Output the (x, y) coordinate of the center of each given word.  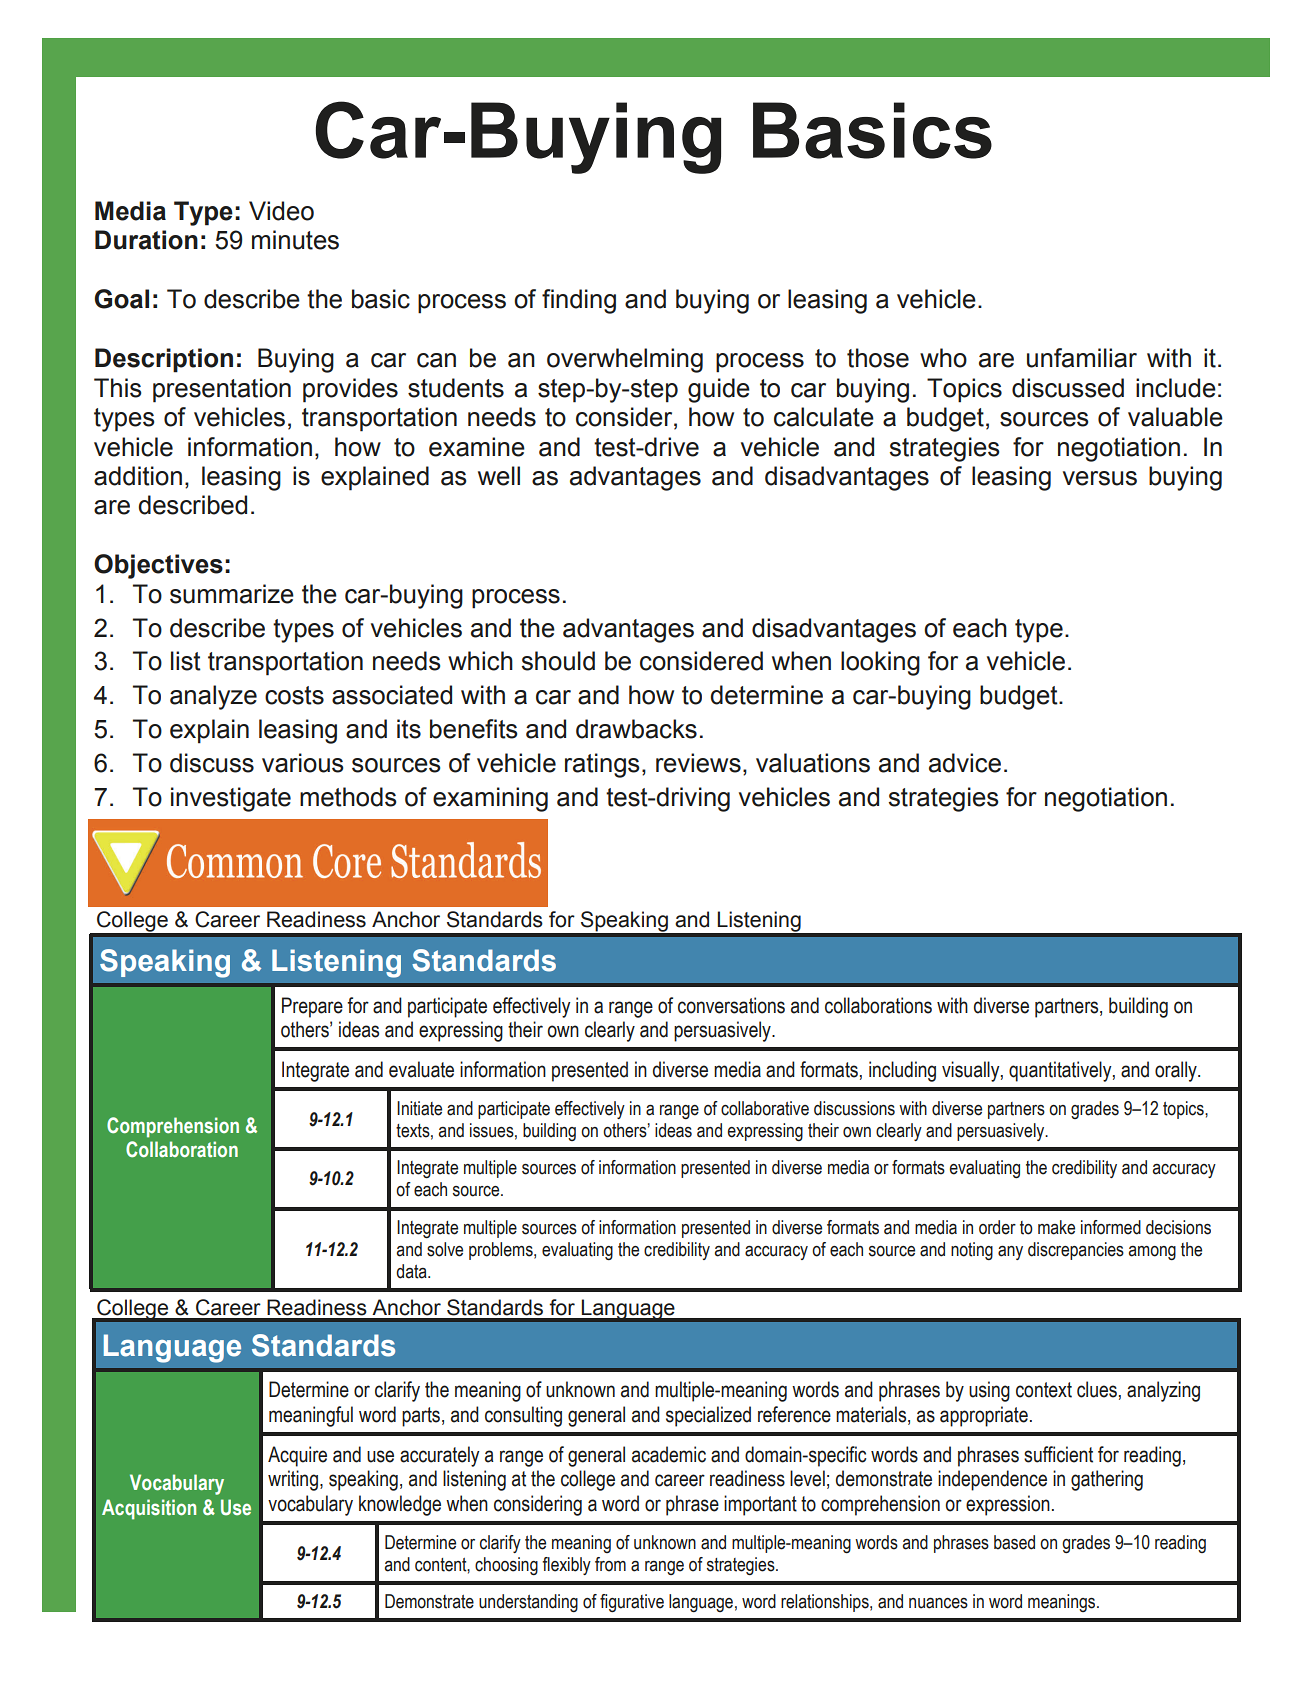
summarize (232, 594)
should (558, 661)
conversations (731, 1005)
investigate (231, 799)
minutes (295, 240)
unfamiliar (1082, 358)
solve (445, 1249)
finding (579, 301)
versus (1100, 478)
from (610, 1564)
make (1056, 1227)
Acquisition (149, 1509)
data (412, 1271)
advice (965, 763)
